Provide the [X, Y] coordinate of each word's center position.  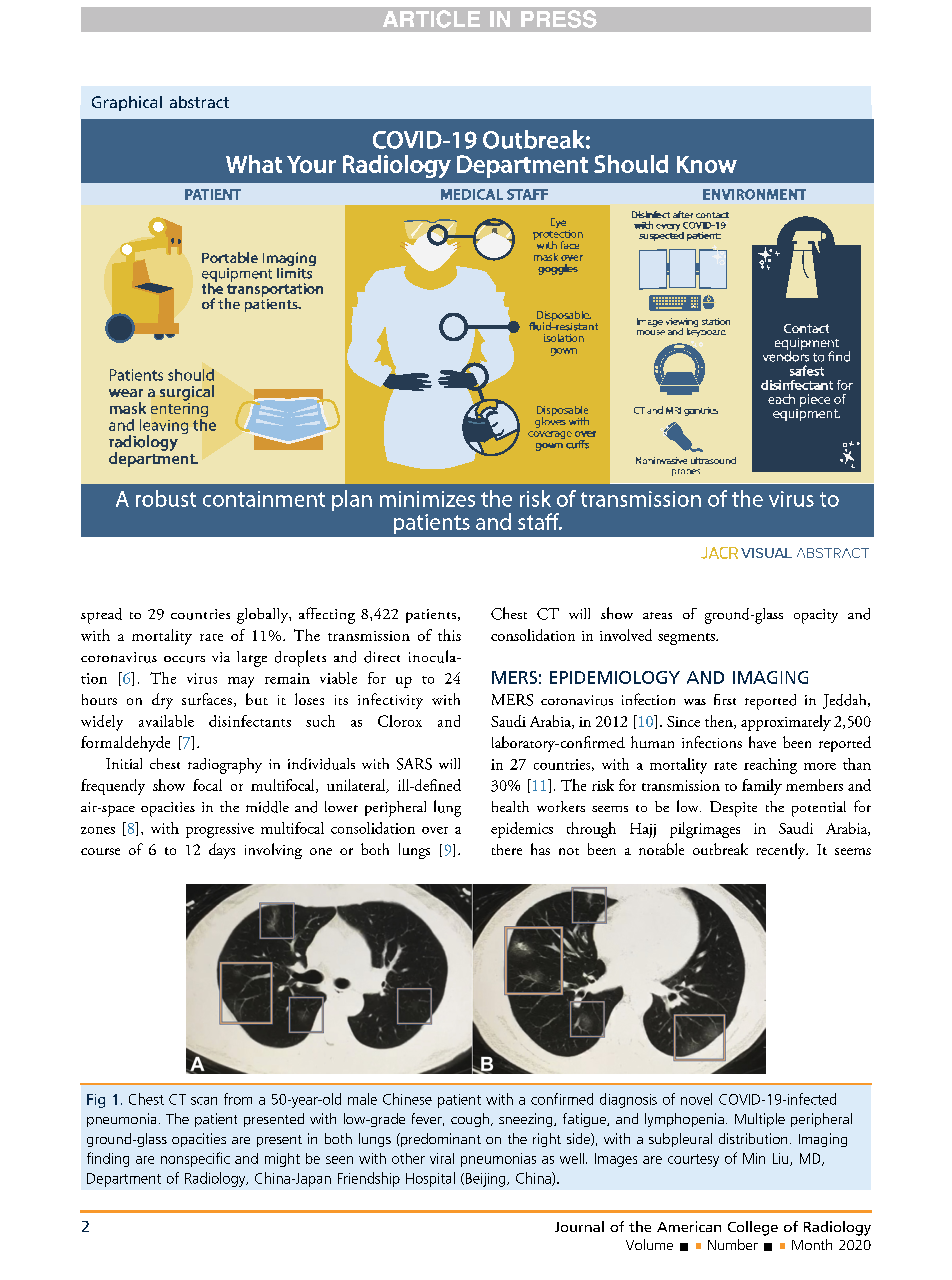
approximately [786, 723]
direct [382, 657]
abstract [199, 102]
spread [101, 616]
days [222, 851]
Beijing [485, 1180]
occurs [184, 659]
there [507, 849]
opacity [816, 616]
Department [124, 1180]
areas [657, 615]
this [449, 635]
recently [782, 851]
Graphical [127, 103]
